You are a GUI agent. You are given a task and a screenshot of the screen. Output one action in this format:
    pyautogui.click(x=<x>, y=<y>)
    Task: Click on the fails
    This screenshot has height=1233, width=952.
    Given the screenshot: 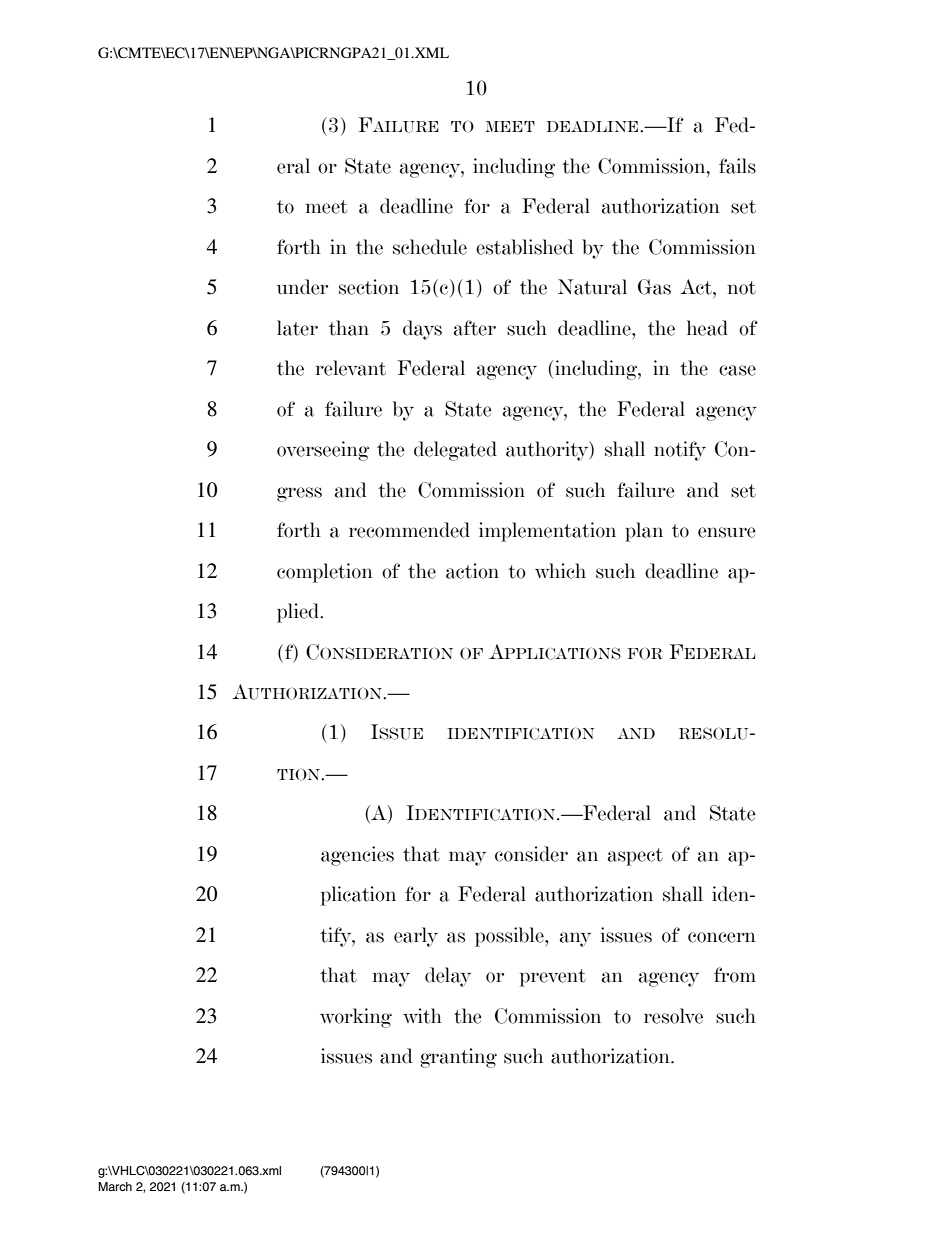 What is the action you would take?
    pyautogui.click(x=737, y=166)
